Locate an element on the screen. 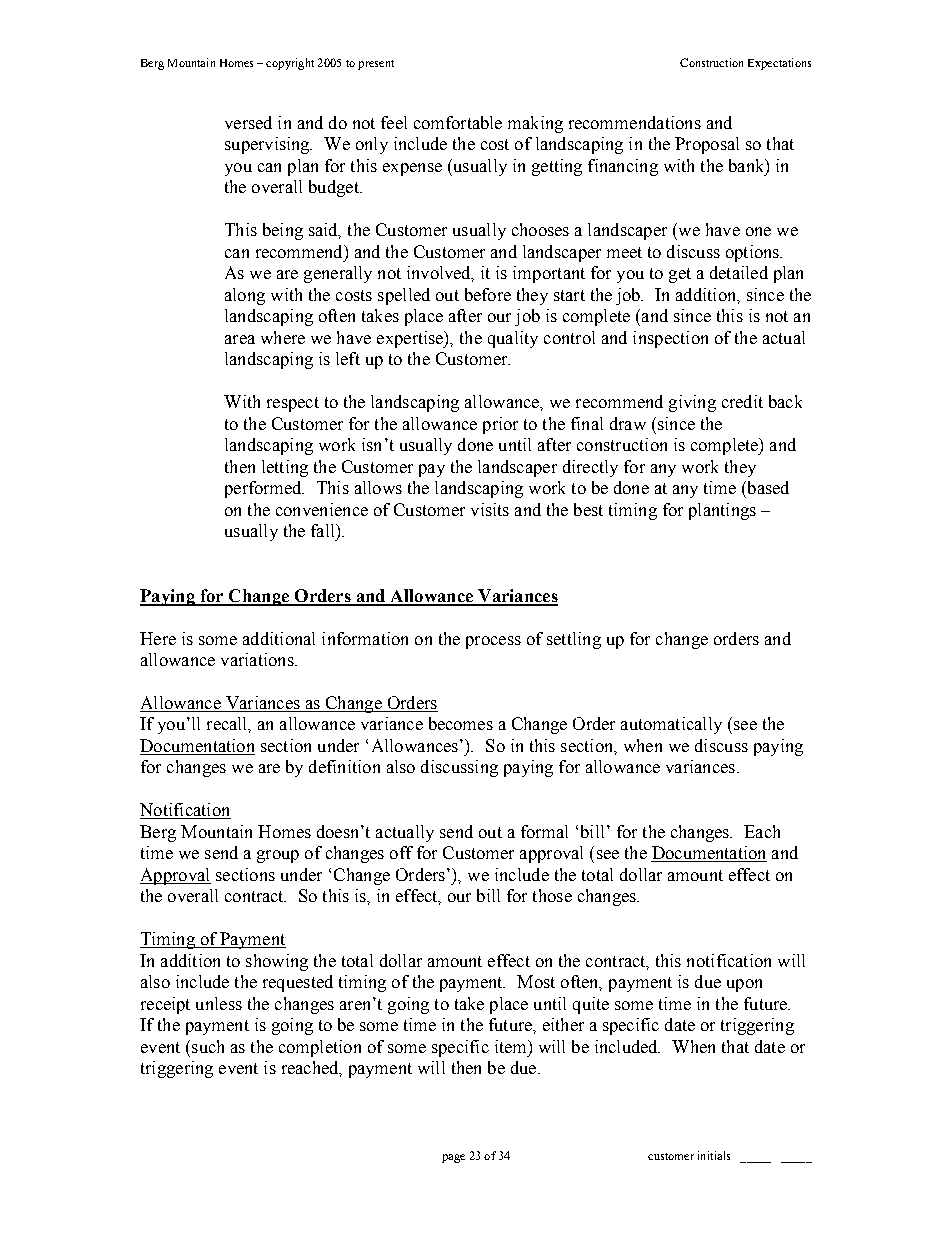  comfortable is located at coordinates (458, 122).
